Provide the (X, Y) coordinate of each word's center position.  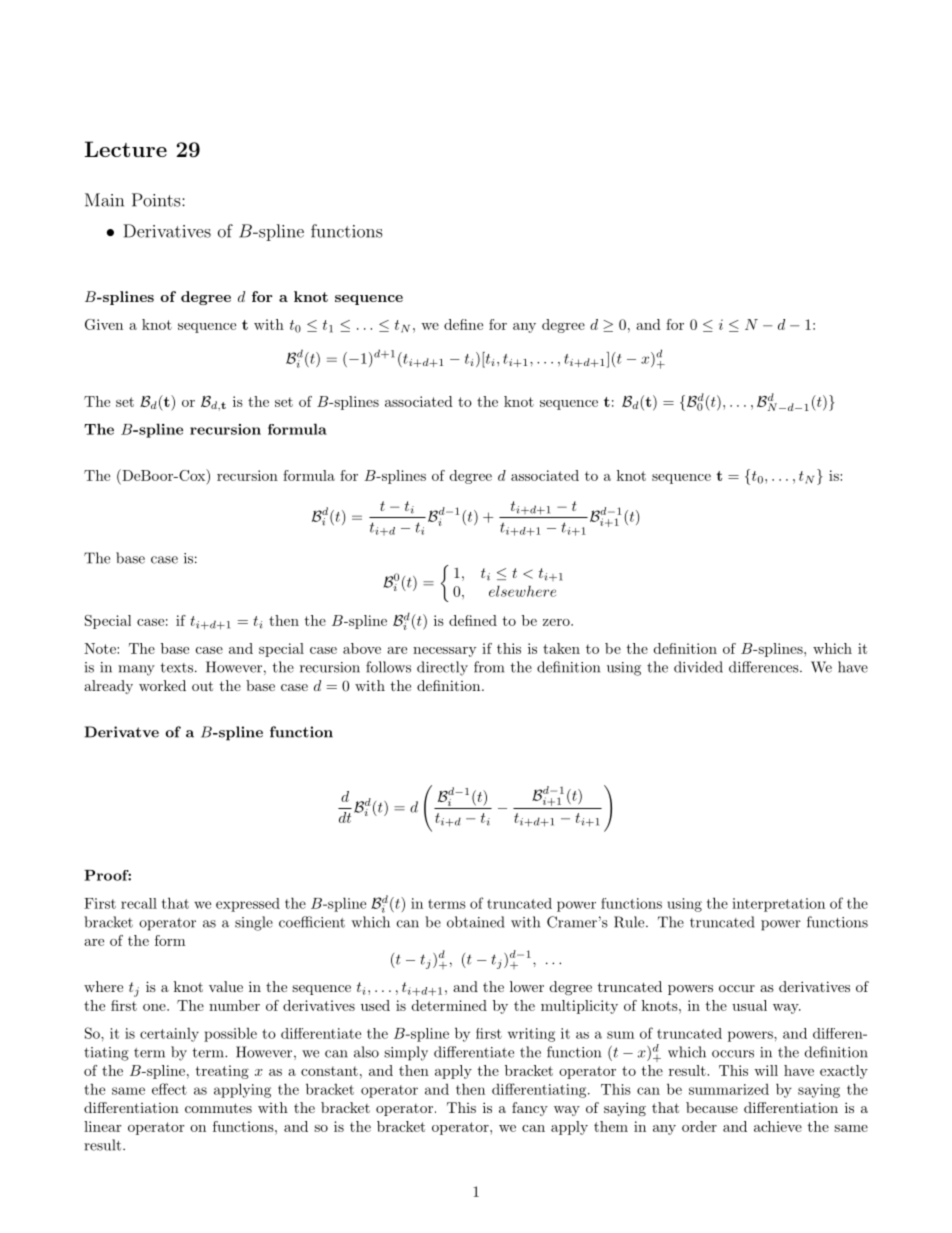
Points (157, 200)
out (202, 686)
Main (104, 200)
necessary (445, 652)
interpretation (778, 905)
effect (169, 1089)
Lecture (126, 149)
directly (442, 668)
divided (698, 667)
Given (104, 324)
